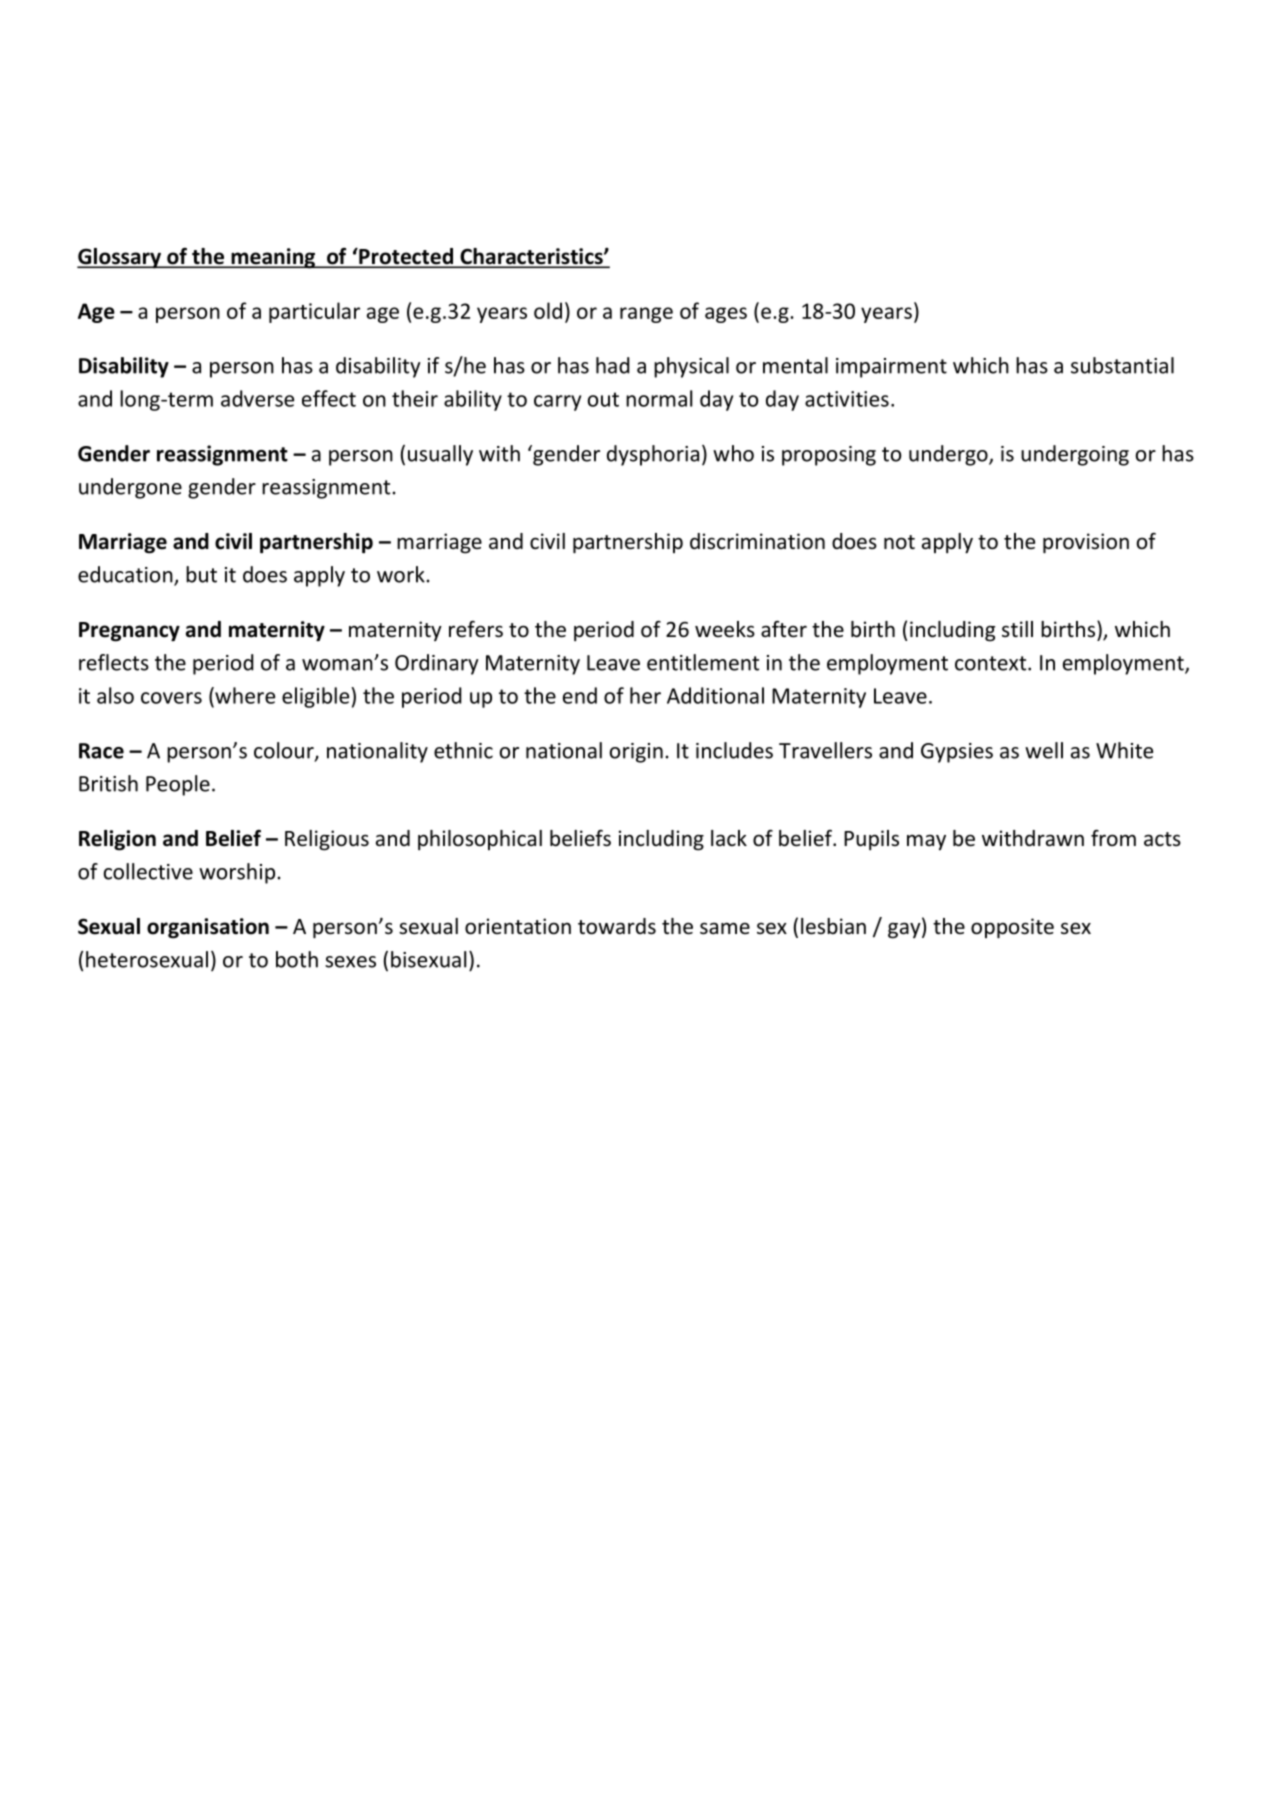  I want to click on People, so click(178, 785).
